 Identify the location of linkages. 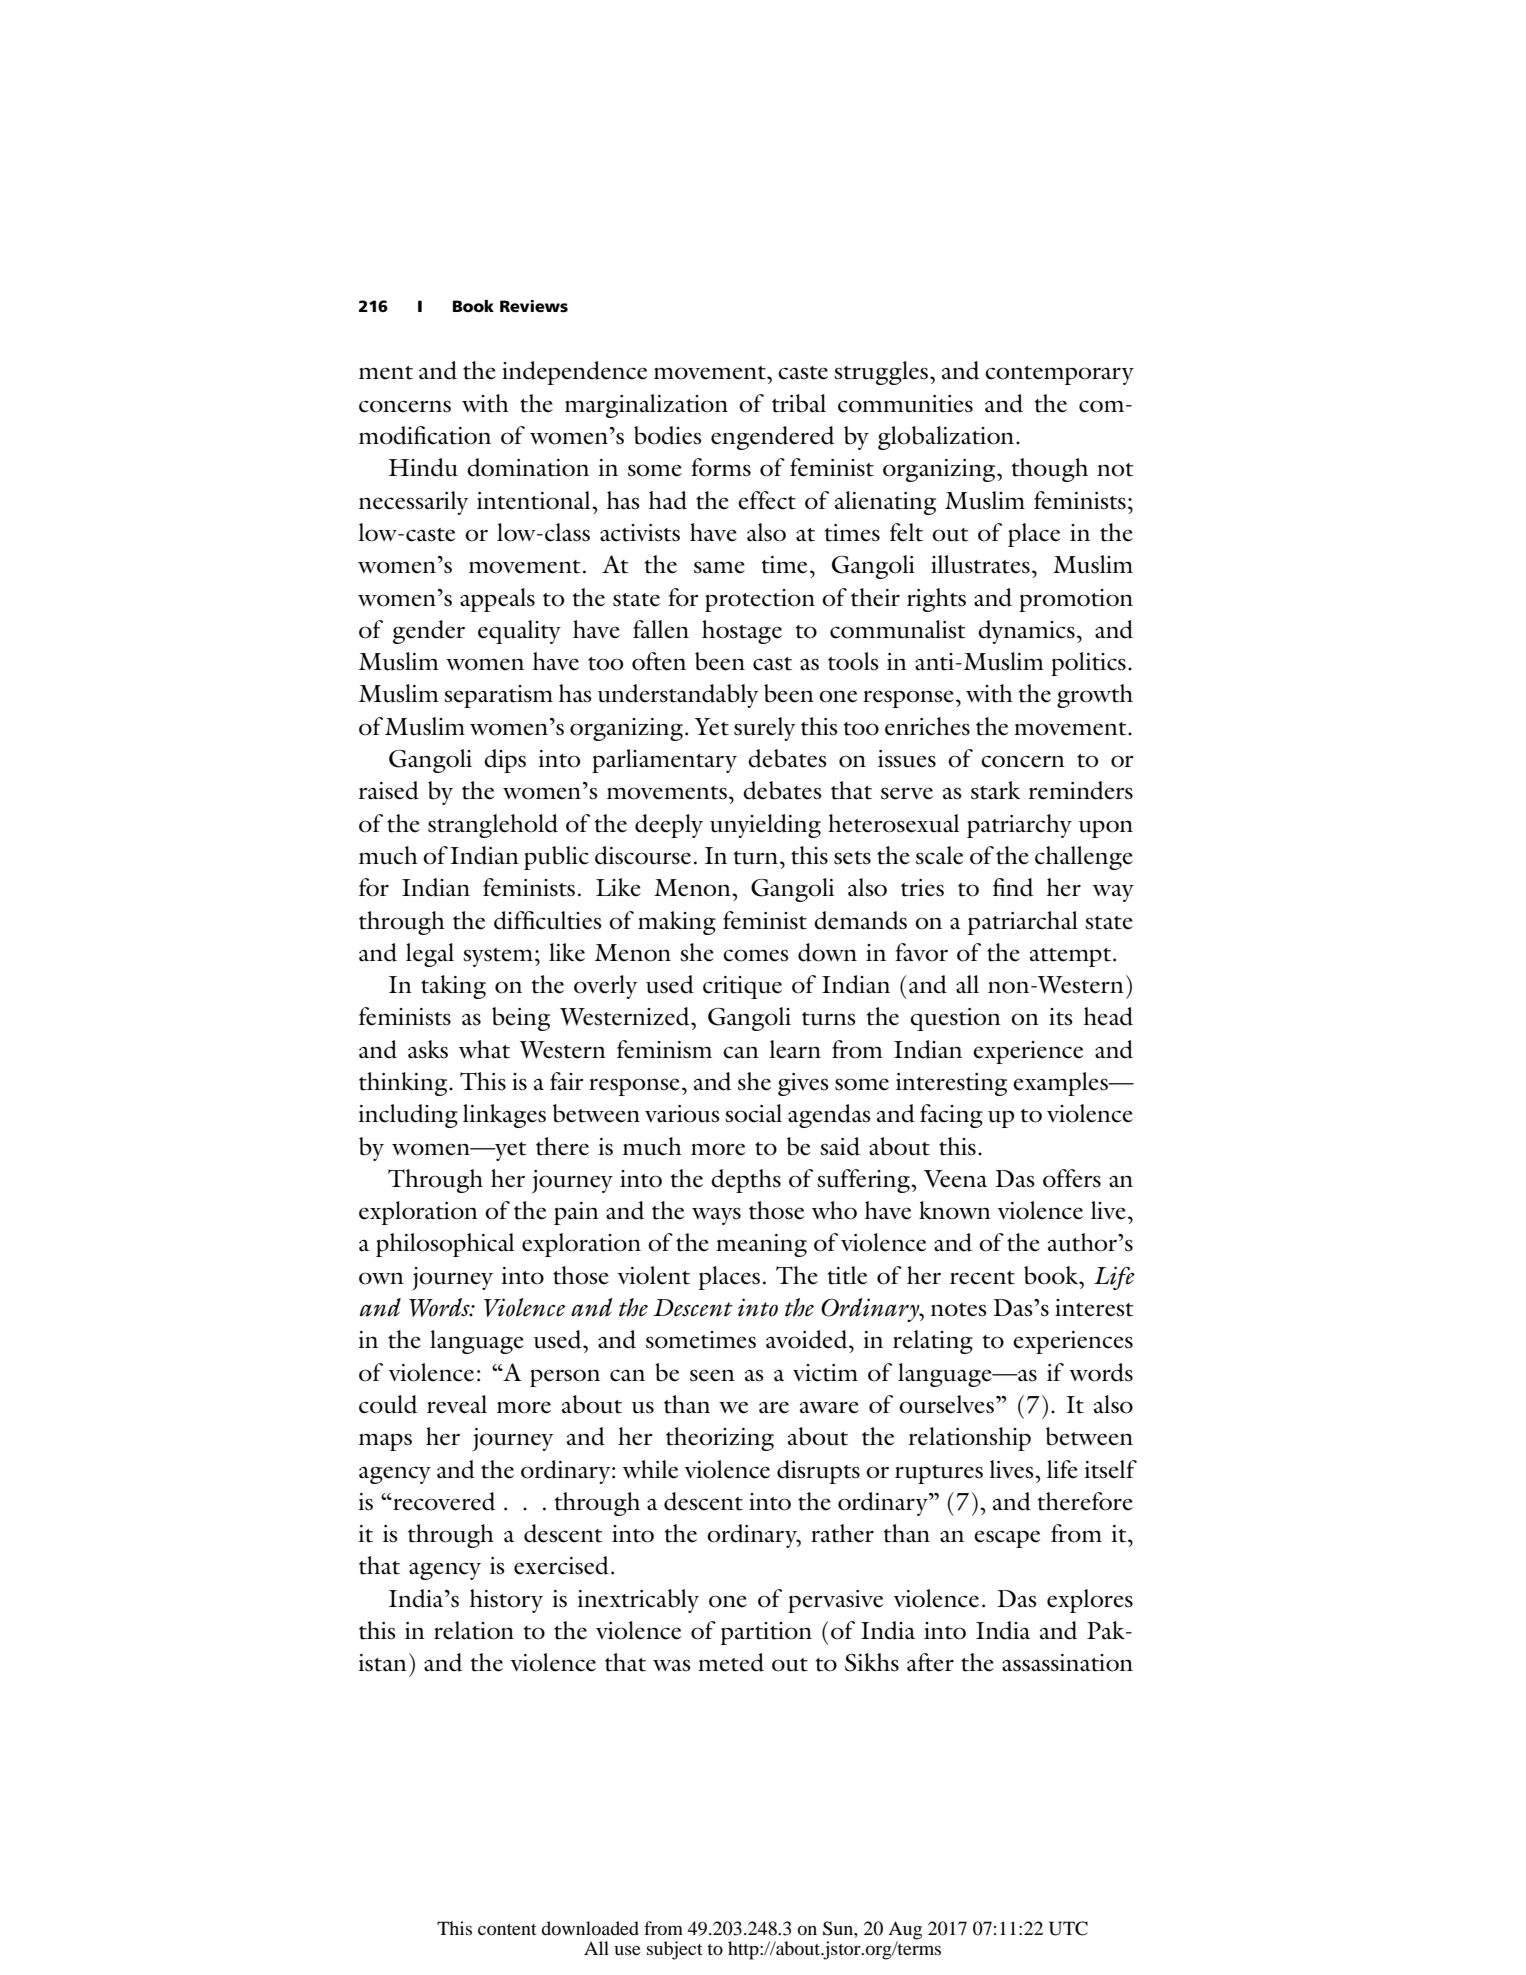
(504, 1116).
